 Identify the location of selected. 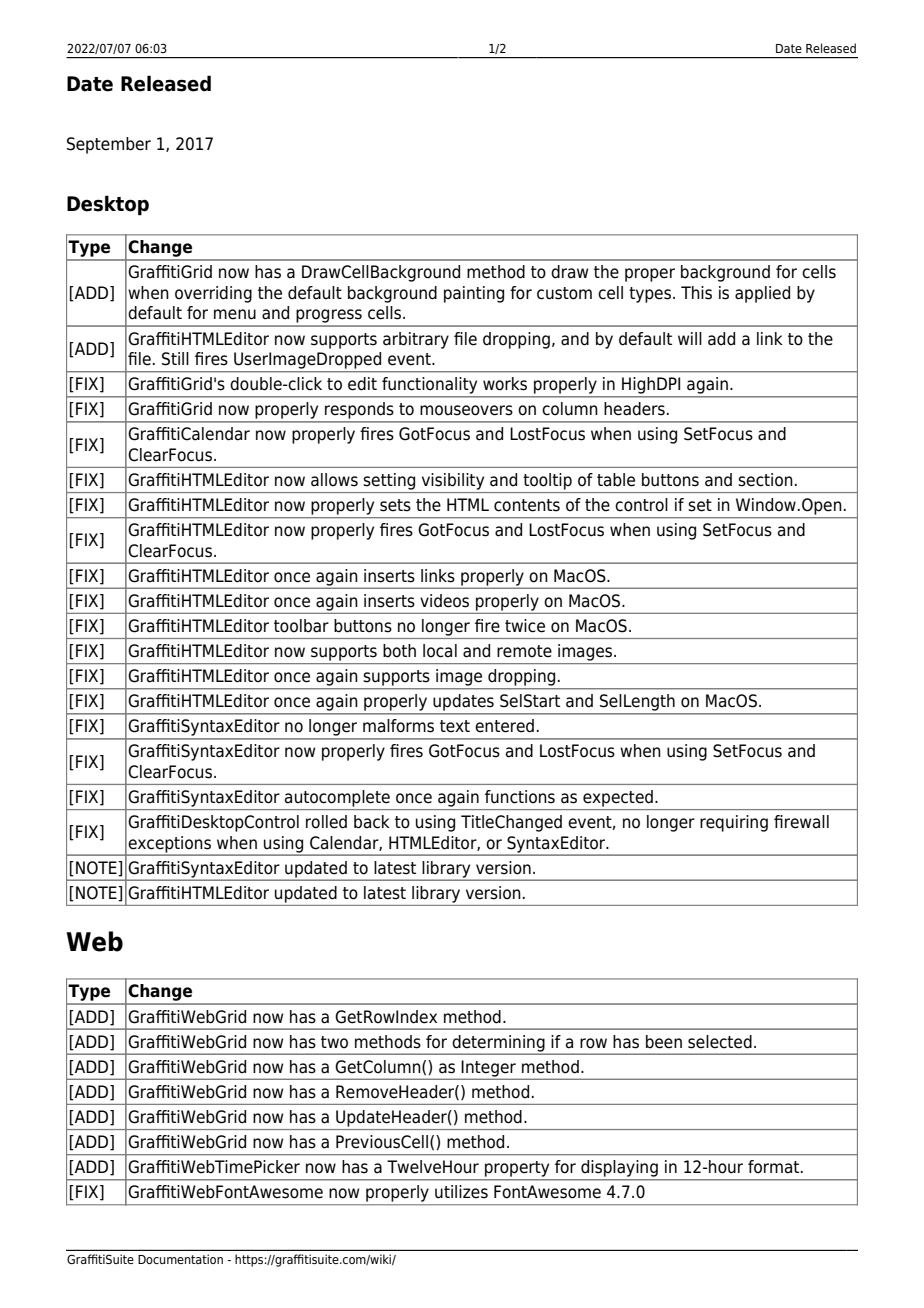
(720, 1042).
